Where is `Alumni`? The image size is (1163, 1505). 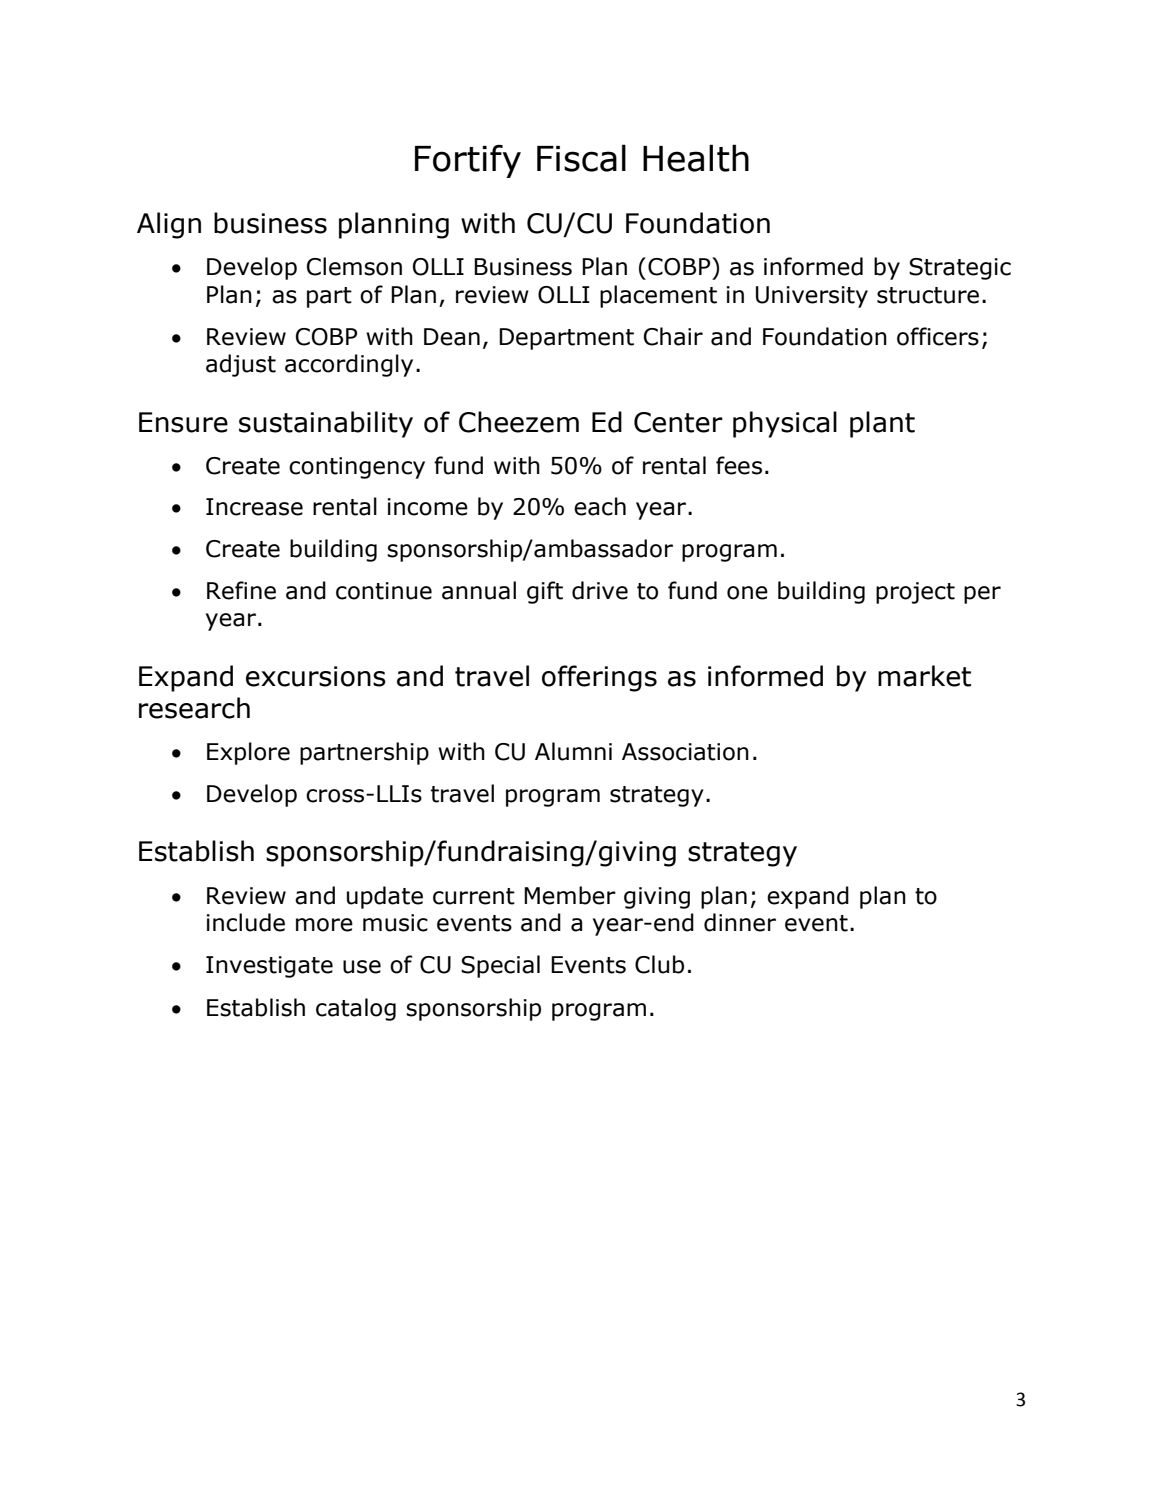
Alumni is located at coordinates (573, 751).
